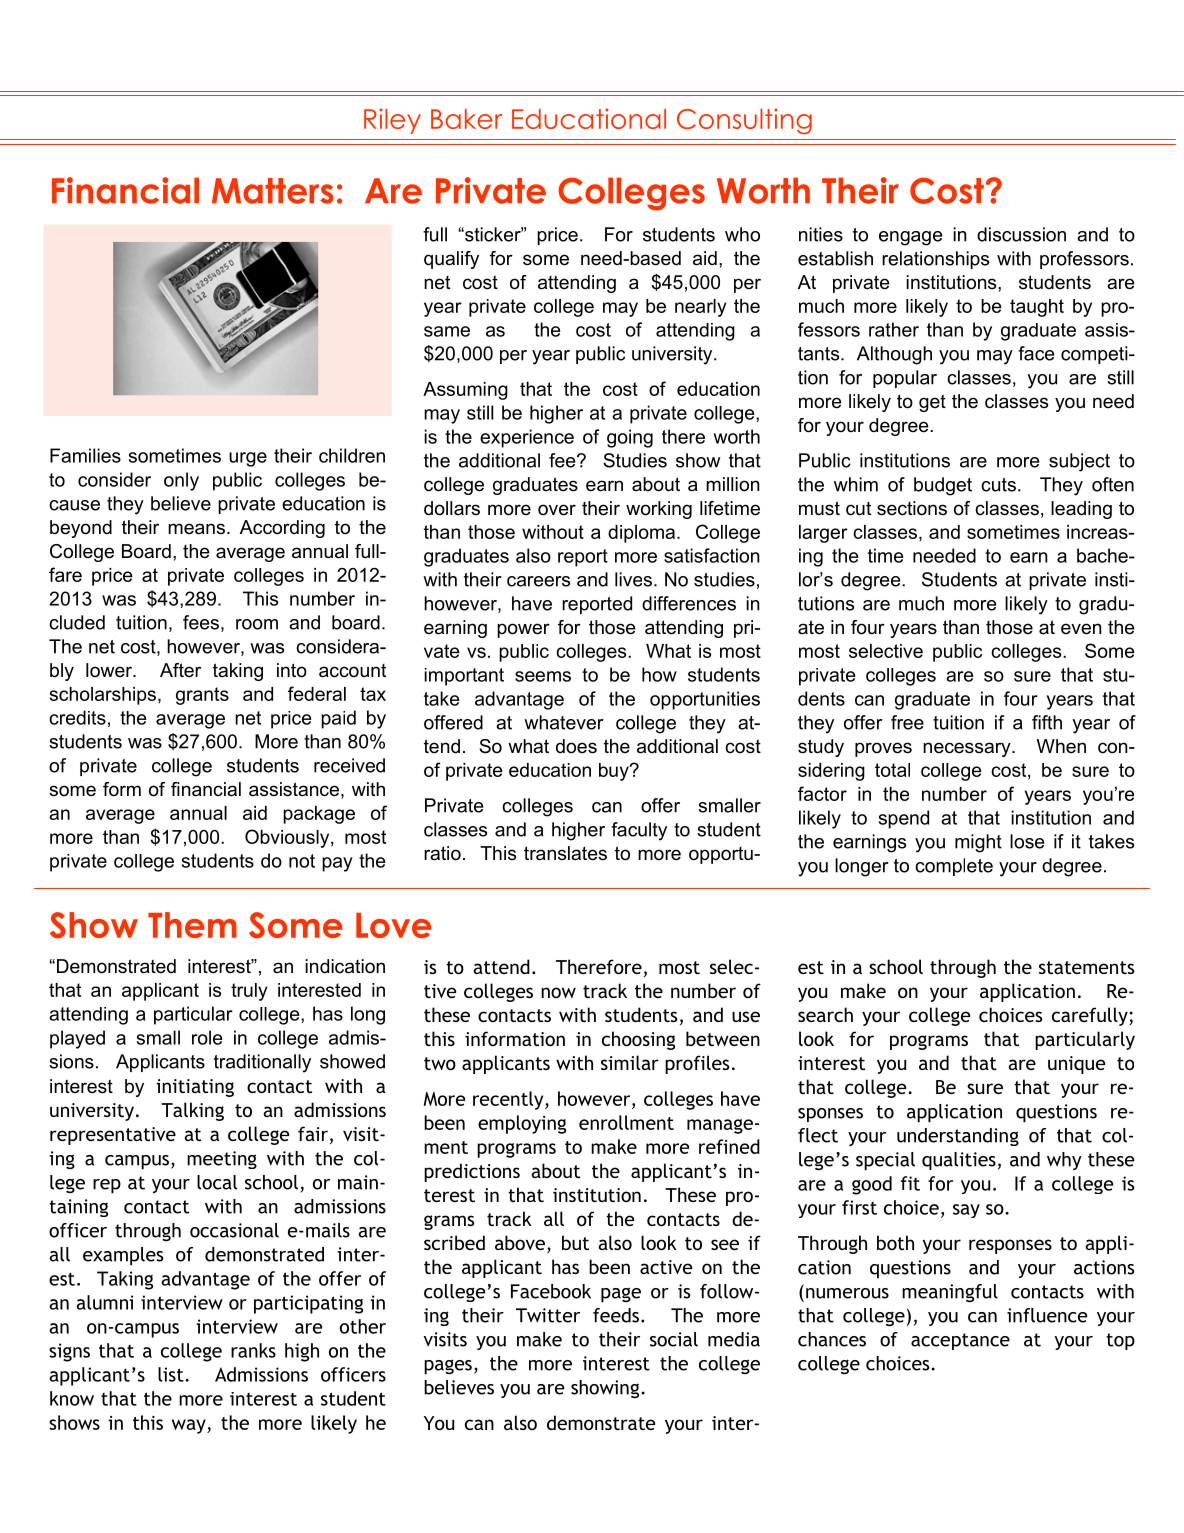 Image resolution: width=1184 pixels, height=1533 pixels. Describe the element at coordinates (273, 191) in the screenshot. I see `Matters` at that location.
